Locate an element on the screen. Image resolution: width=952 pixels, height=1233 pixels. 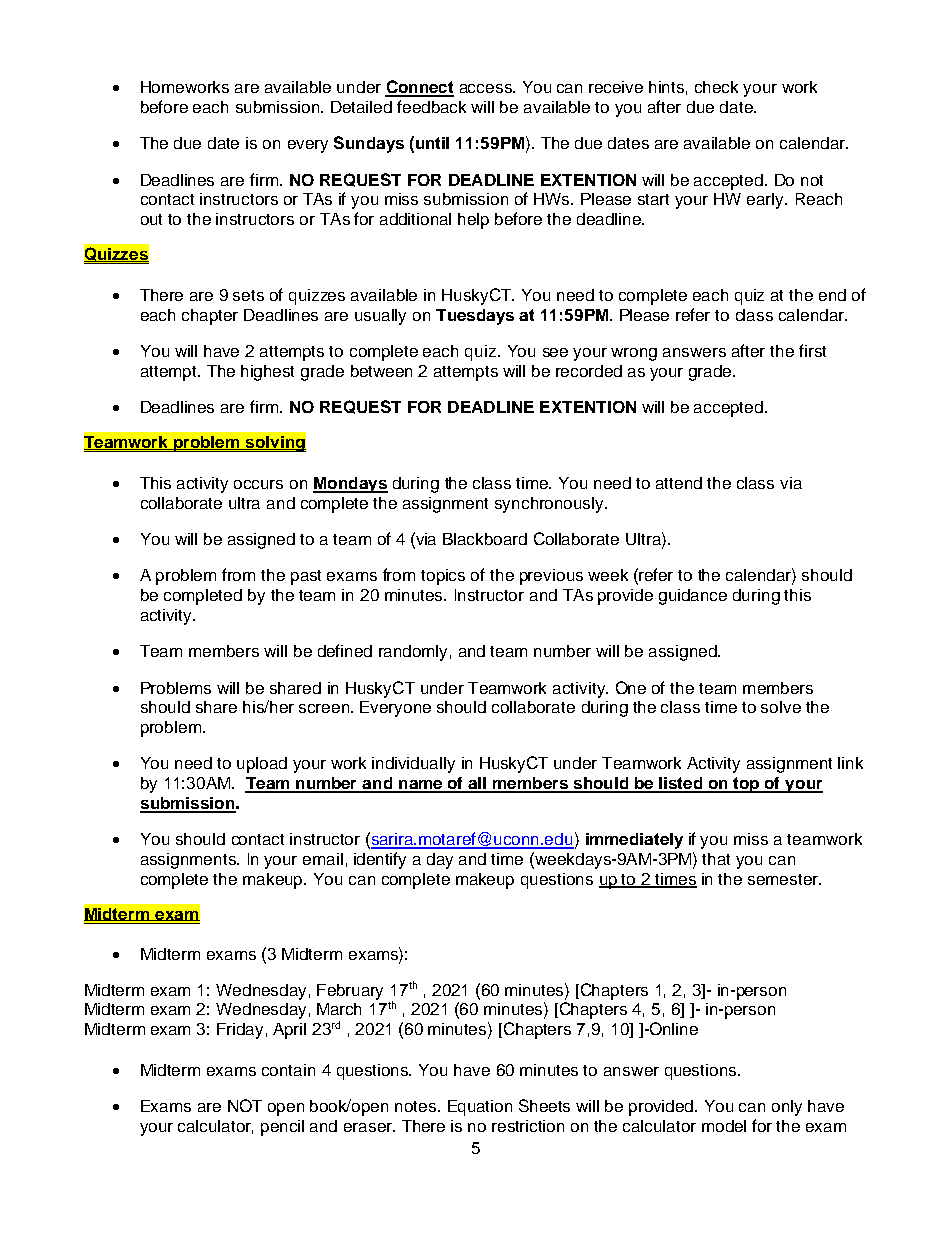
name is located at coordinates (421, 786).
